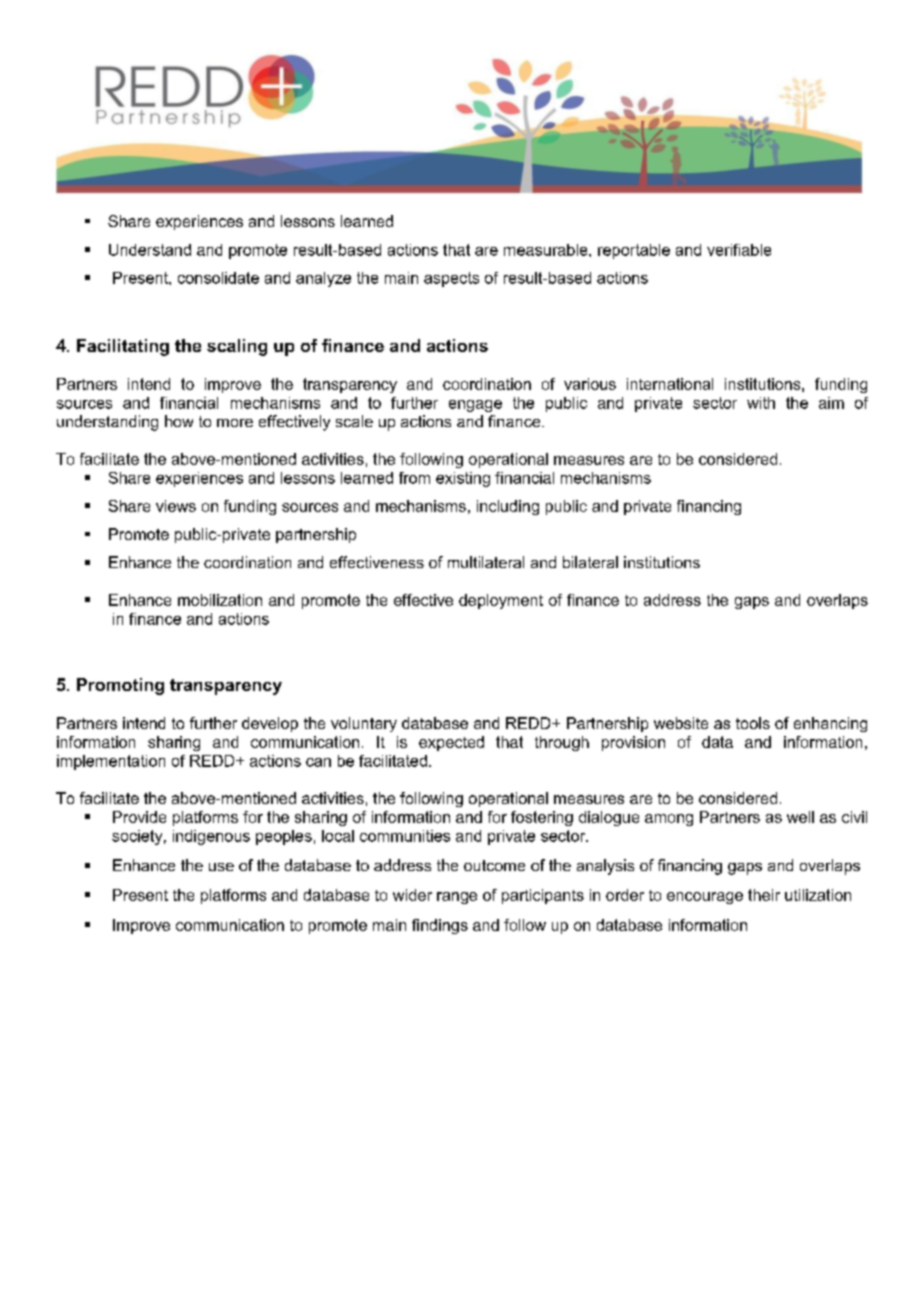 The height and width of the screenshot is (1308, 924). I want to click on range, so click(457, 898).
